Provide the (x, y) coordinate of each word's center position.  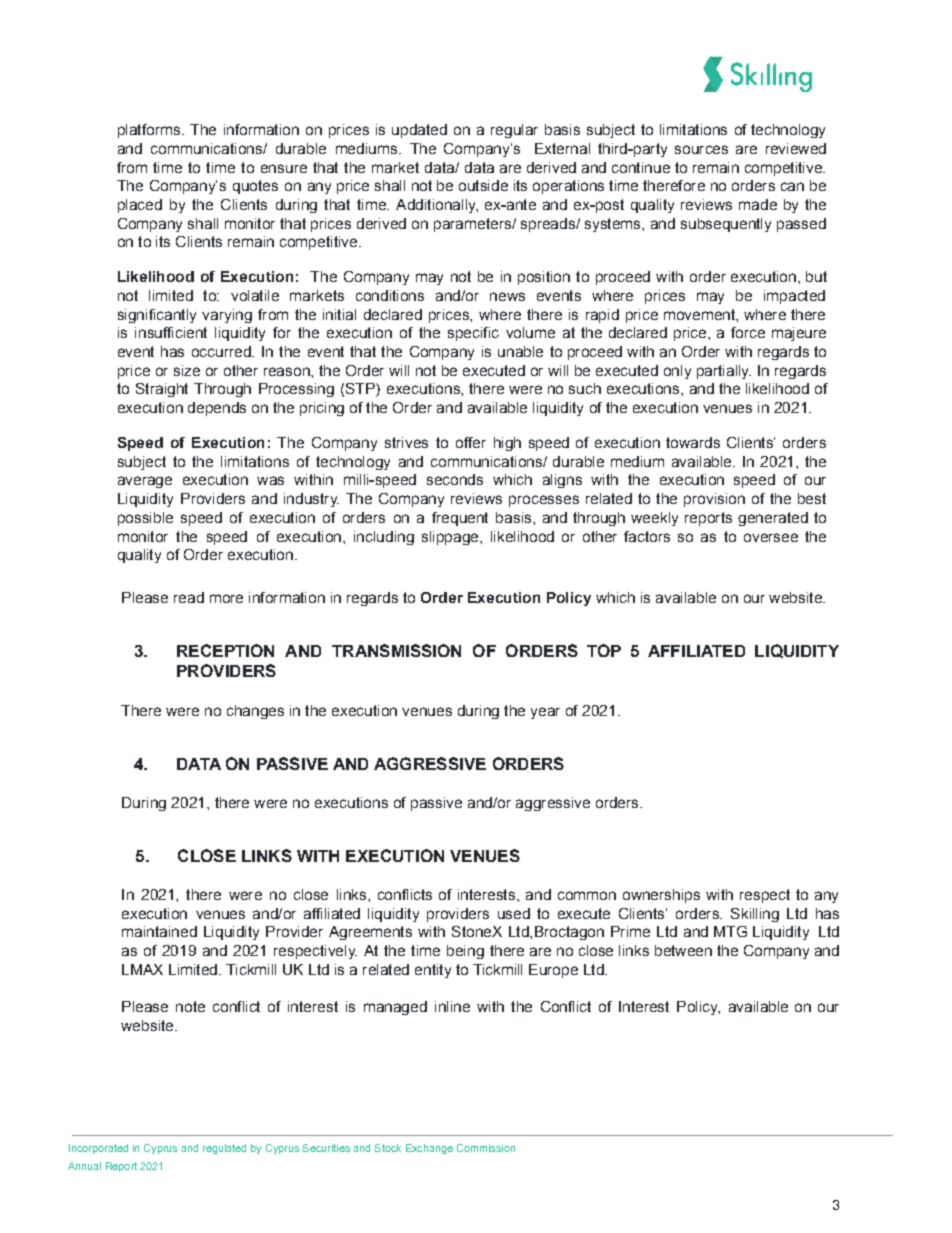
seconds (455, 479)
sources (701, 149)
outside (483, 185)
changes (255, 712)
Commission (486, 1148)
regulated (224, 1149)
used (514, 913)
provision (714, 500)
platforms (149, 131)
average (145, 482)
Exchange (429, 1149)
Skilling (755, 915)
